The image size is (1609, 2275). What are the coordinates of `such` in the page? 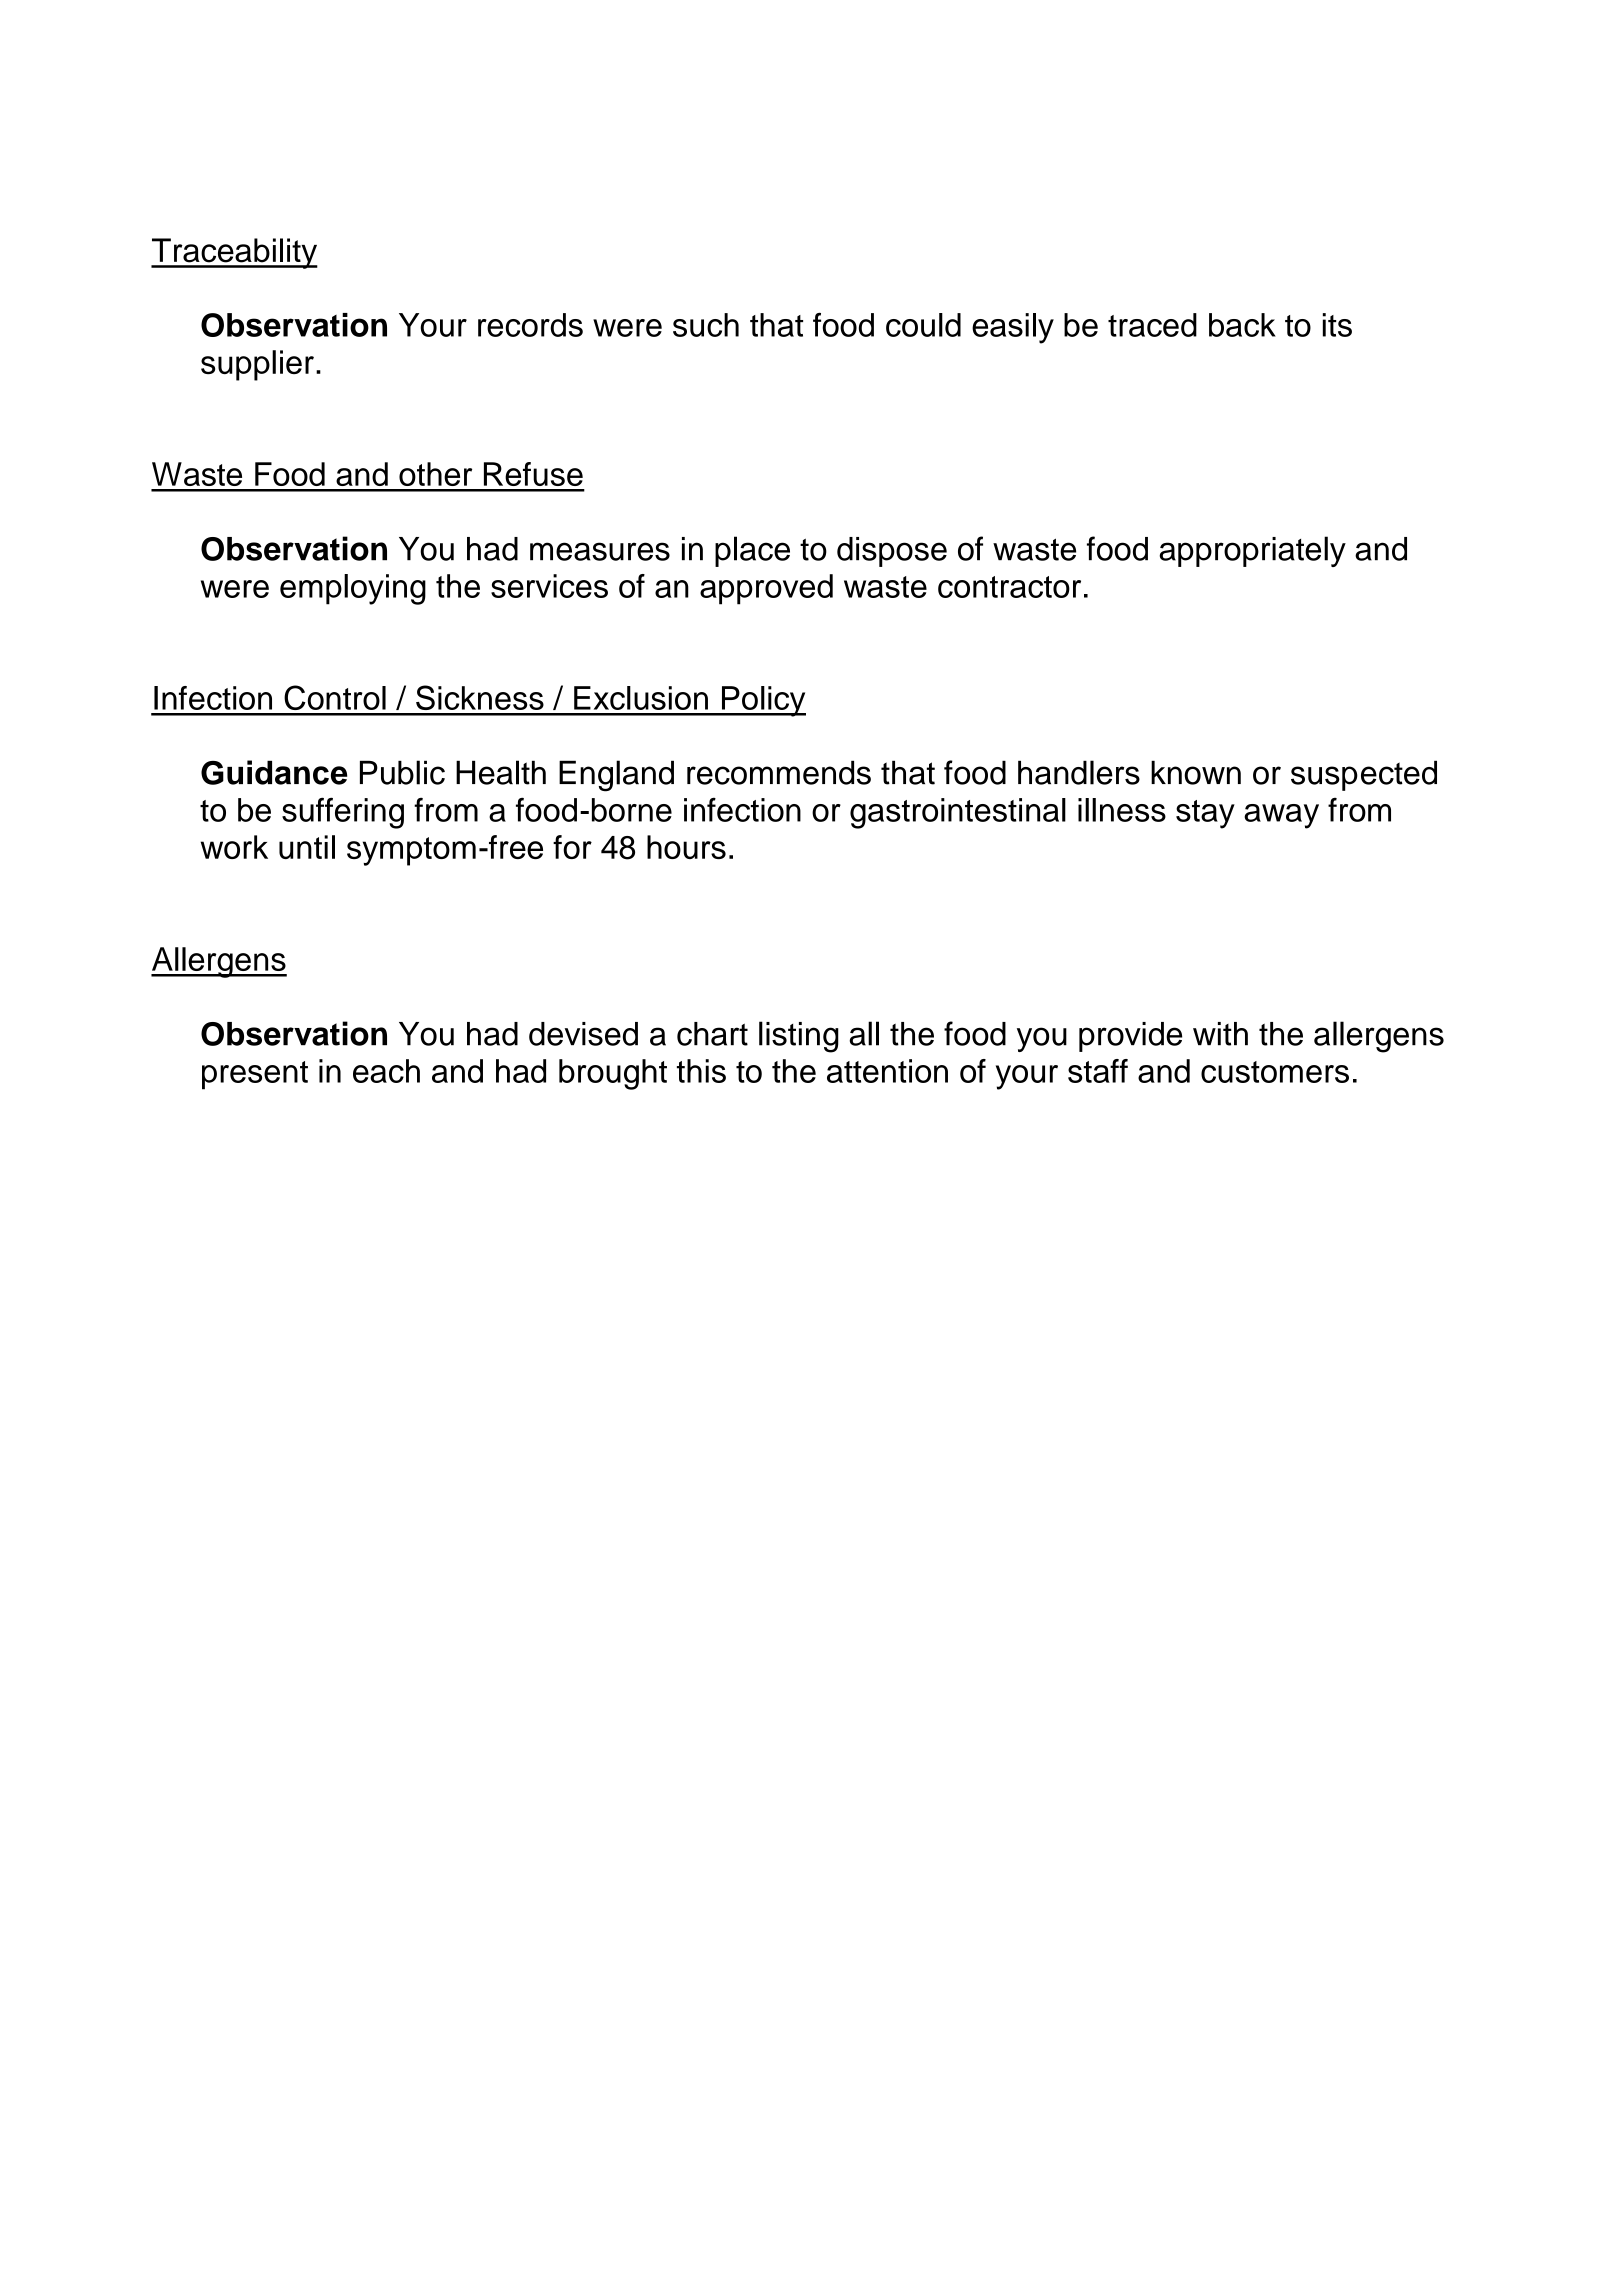 It's located at (706, 325).
